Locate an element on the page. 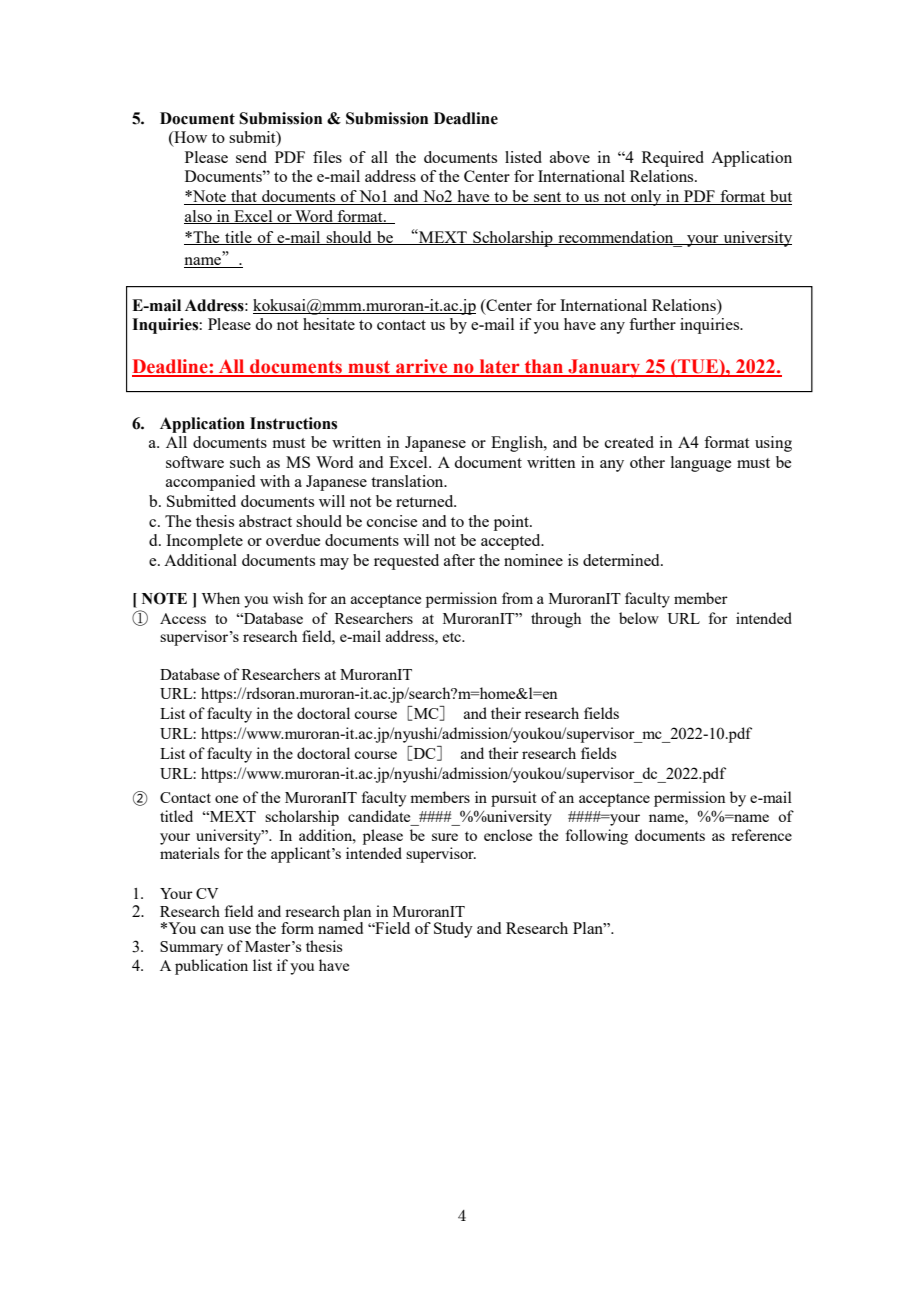  after is located at coordinates (459, 560).
